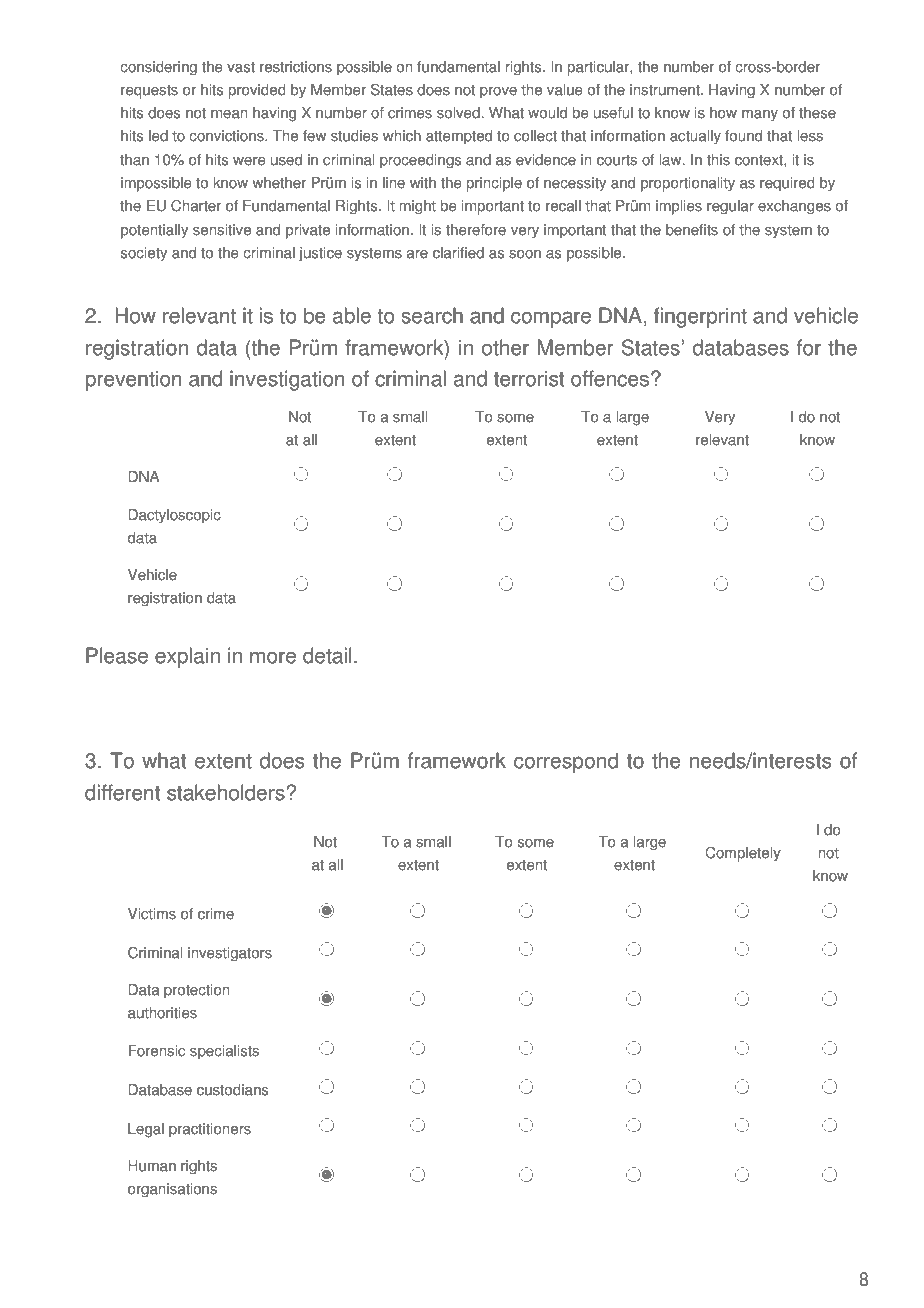 This document has height=1308, width=924. Describe the element at coordinates (529, 378) in the document. I see `terrorist` at that location.
